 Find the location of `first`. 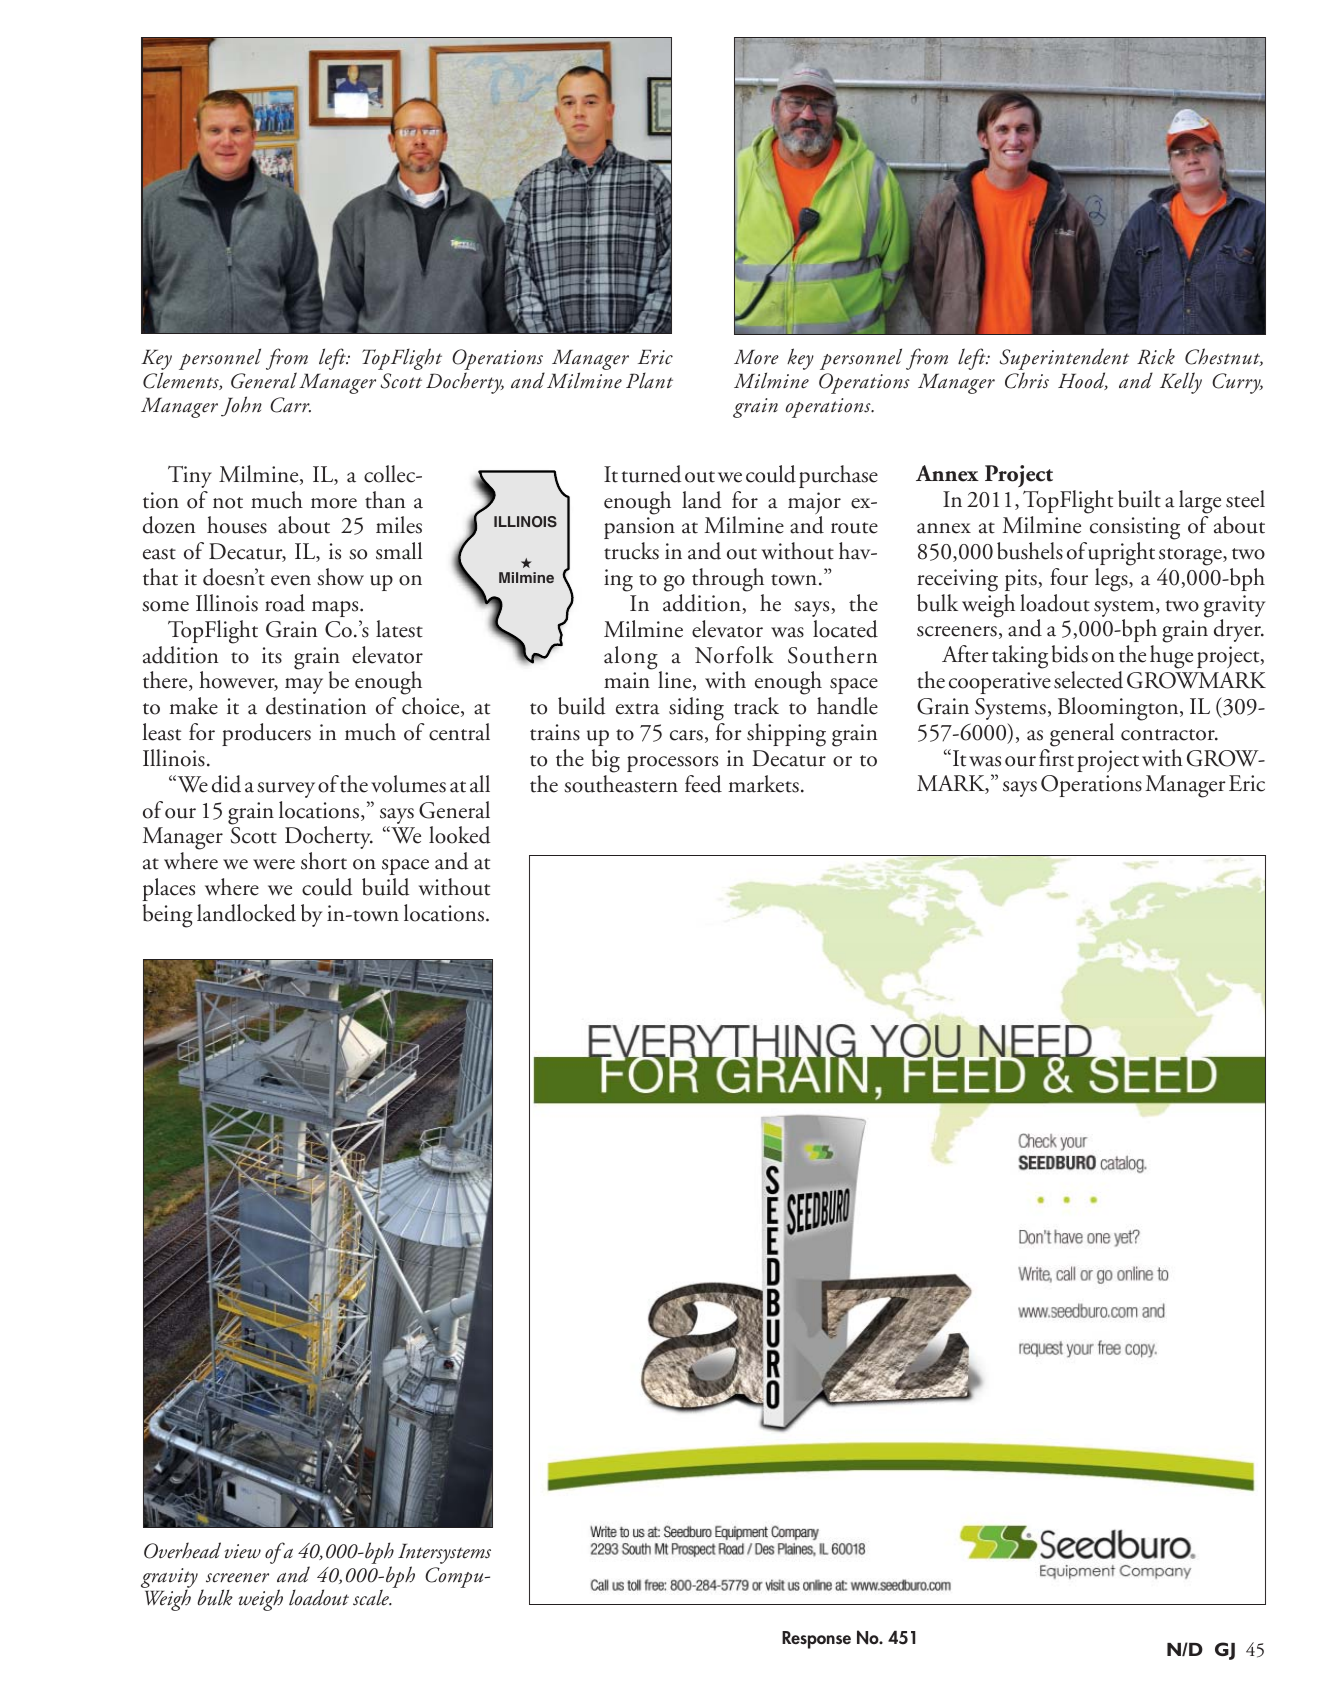

first is located at coordinates (1056, 758).
